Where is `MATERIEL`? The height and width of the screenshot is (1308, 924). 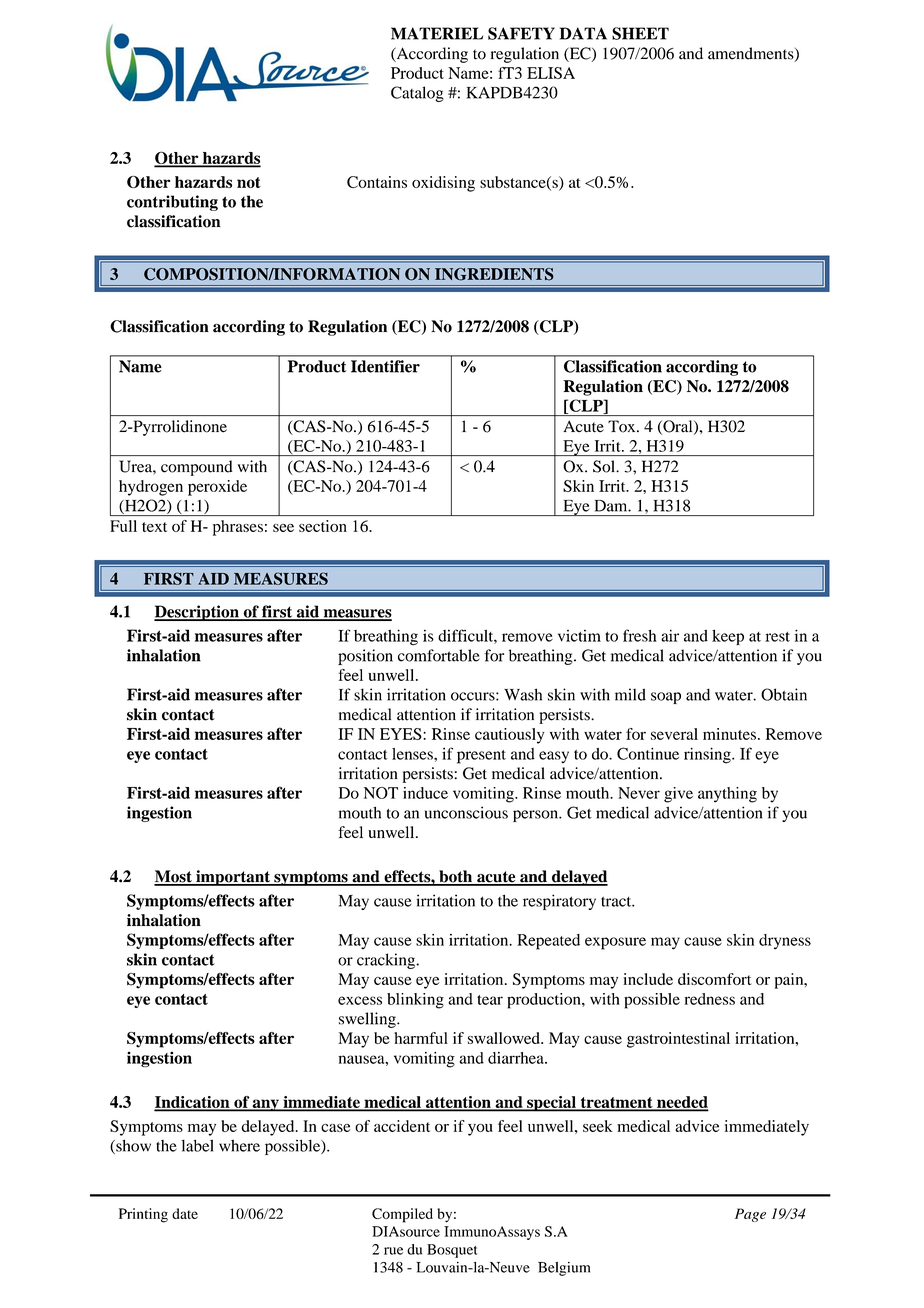 MATERIEL is located at coordinates (437, 33).
